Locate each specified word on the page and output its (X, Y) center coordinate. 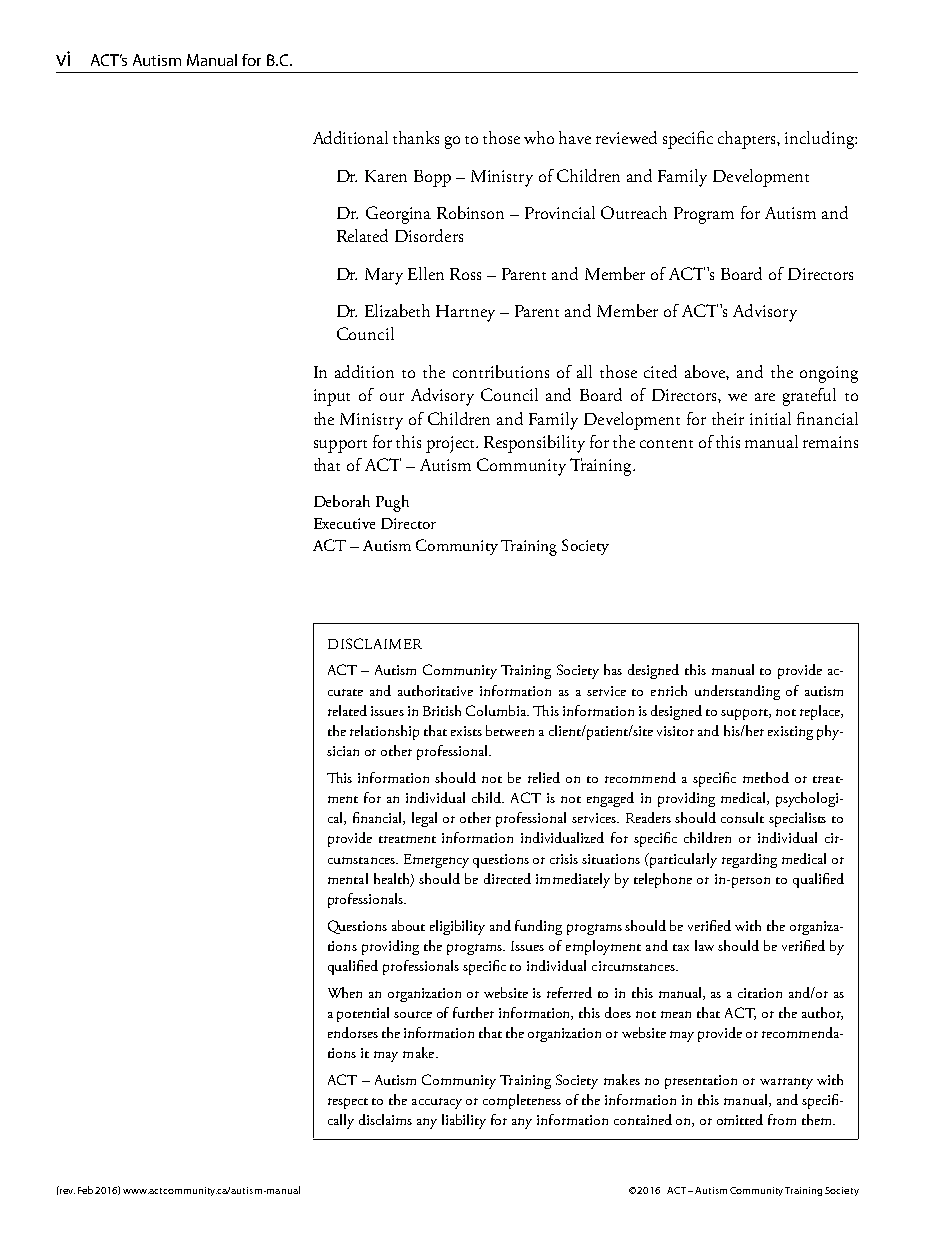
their (728, 418)
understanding (737, 692)
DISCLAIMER (375, 643)
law (704, 945)
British (442, 710)
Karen (386, 176)
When (345, 992)
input (332, 397)
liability (464, 1121)
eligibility (457, 927)
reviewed (626, 137)
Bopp (432, 178)
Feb (87, 1190)
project (452, 444)
